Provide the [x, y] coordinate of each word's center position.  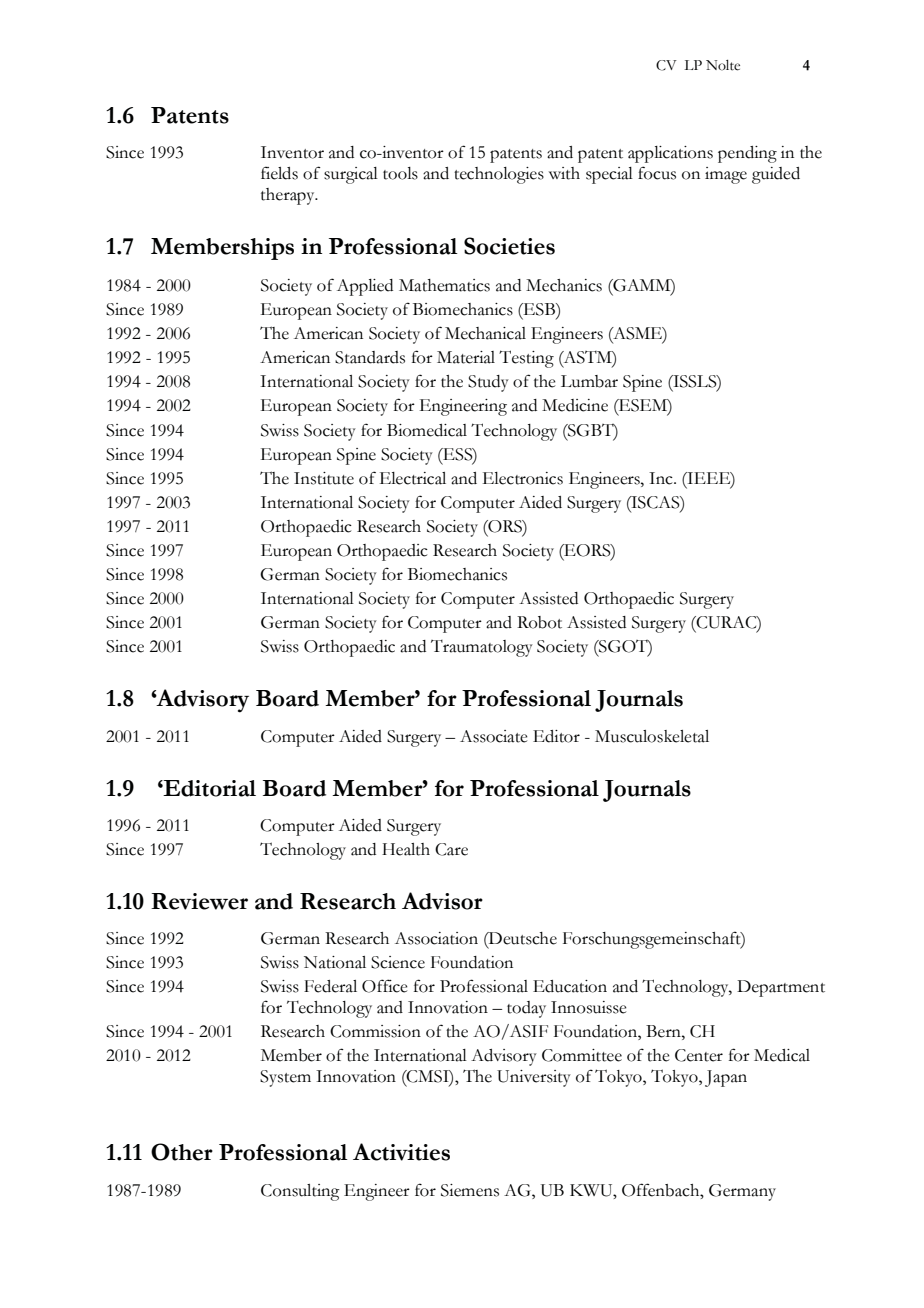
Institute [324, 478]
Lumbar [589, 381]
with [564, 173]
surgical [351, 175]
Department [781, 988]
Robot [539, 622]
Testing [526, 359]
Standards [370, 357]
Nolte [723, 65]
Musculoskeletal [652, 736]
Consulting [300, 1192]
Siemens [470, 1190]
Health [406, 849]
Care [451, 849]
